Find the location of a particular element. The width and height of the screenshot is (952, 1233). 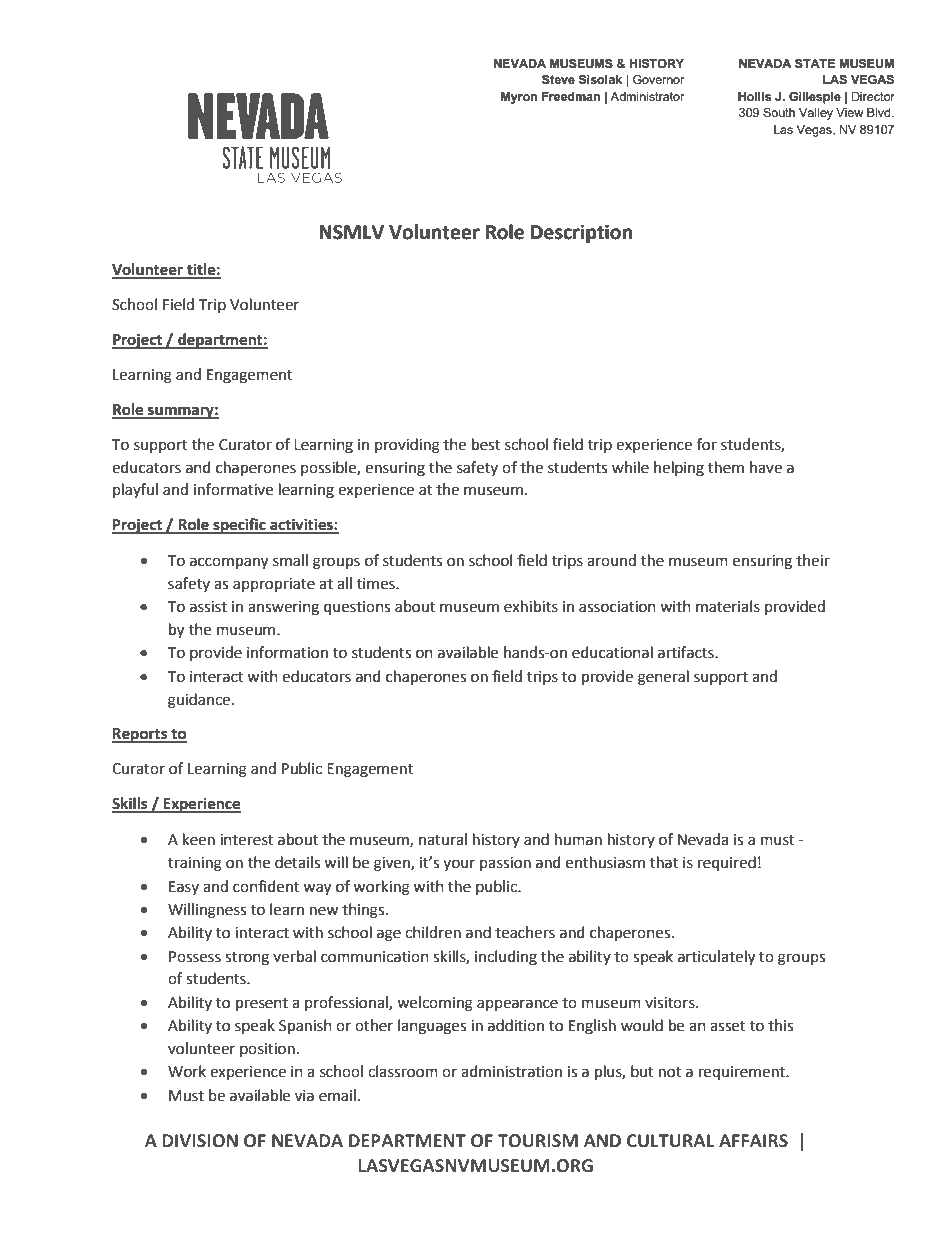

their is located at coordinates (813, 560).
